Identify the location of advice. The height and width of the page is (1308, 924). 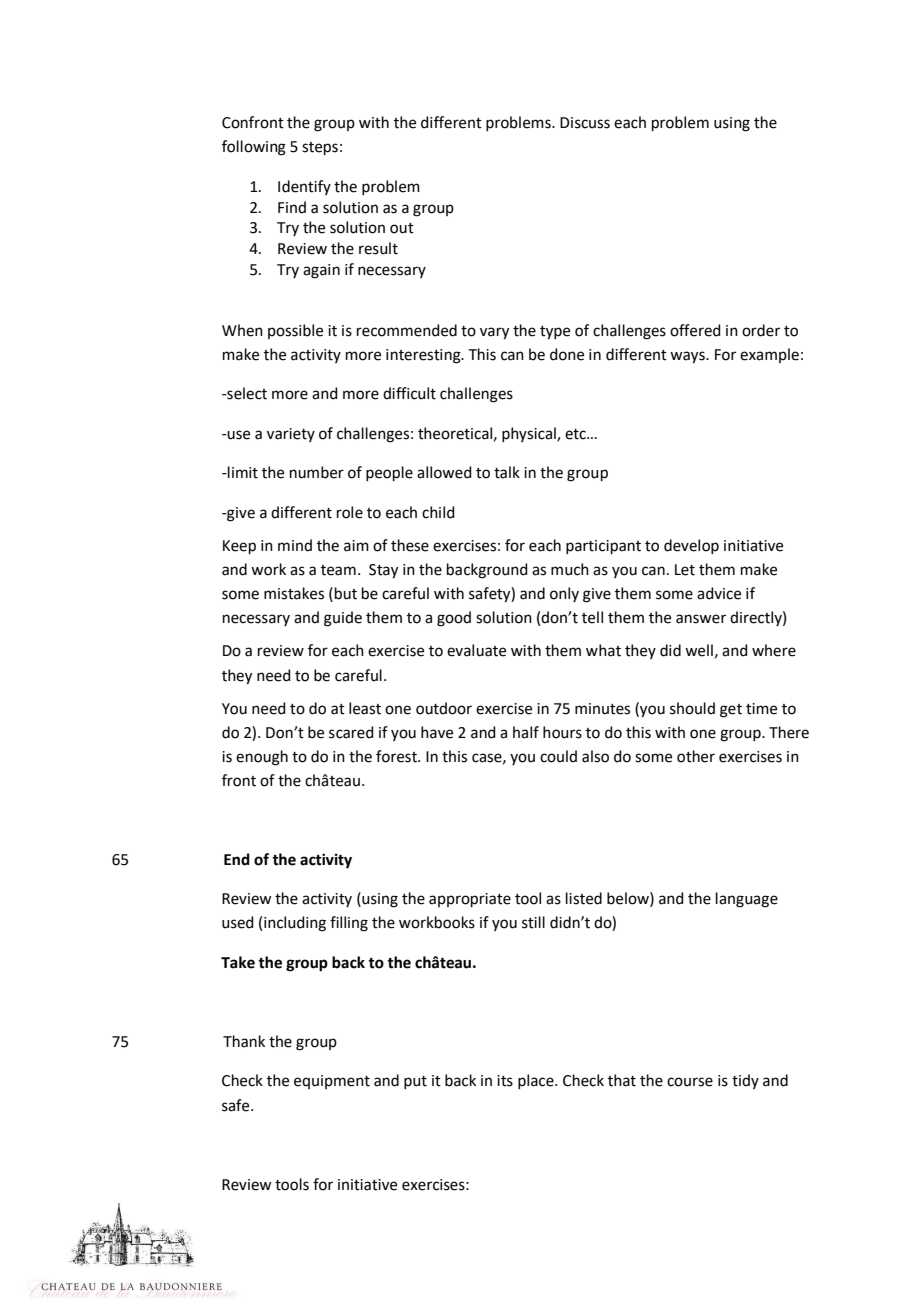
(719, 593).
